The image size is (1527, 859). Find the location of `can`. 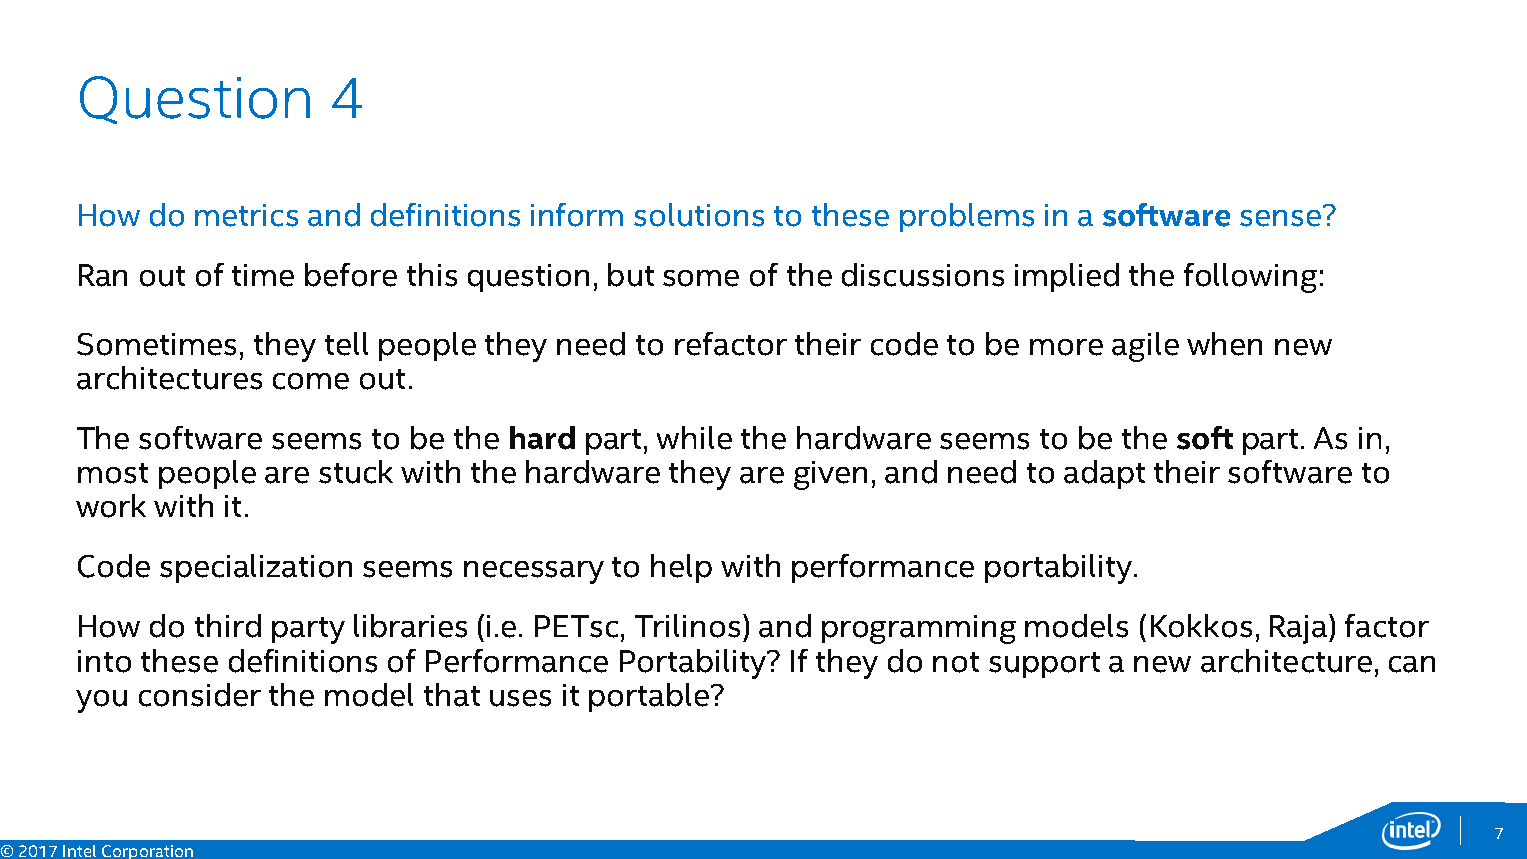

can is located at coordinates (1412, 664).
